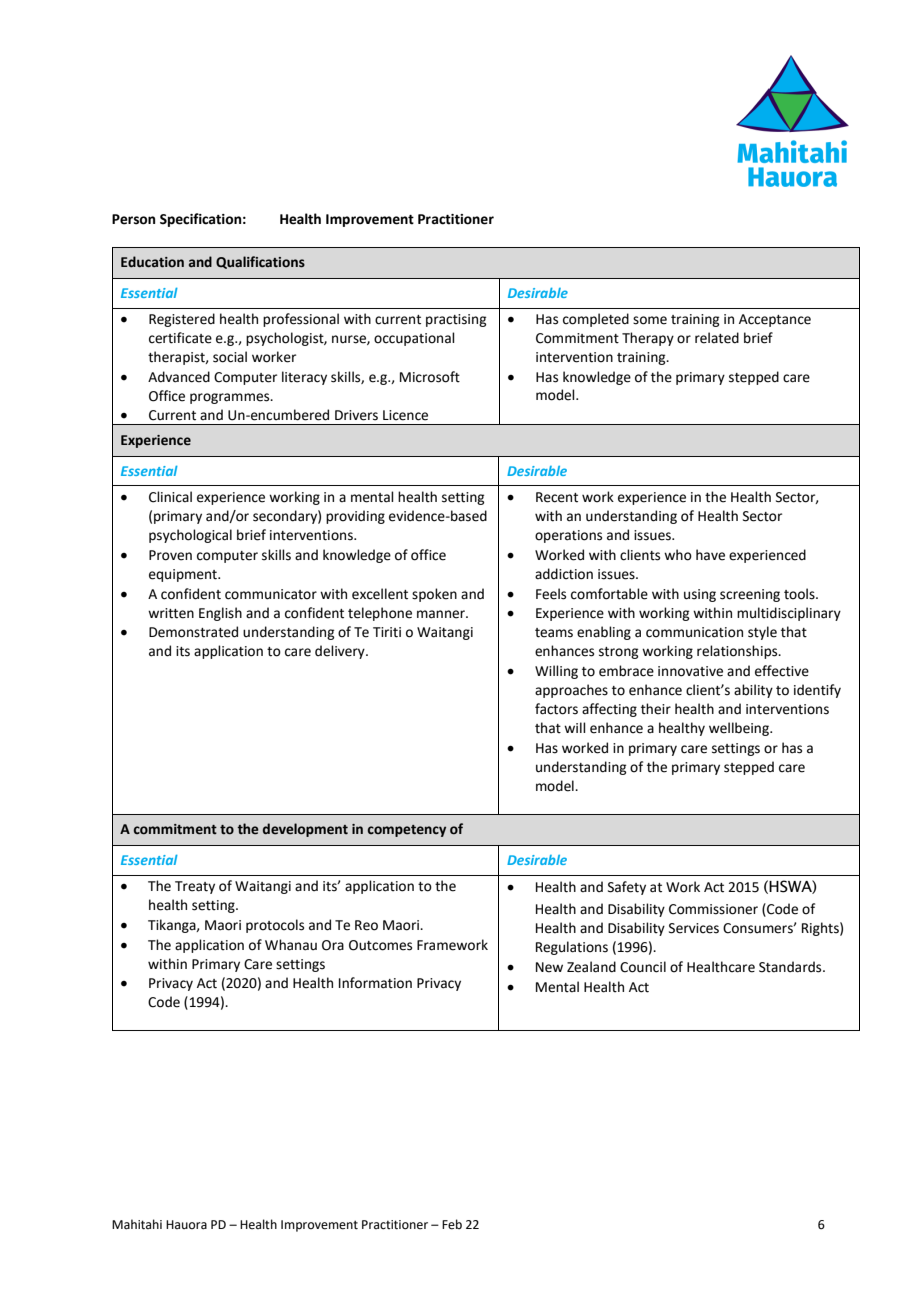 The height and width of the document is (1308, 924). Describe the element at coordinates (791, 967) in the document. I see `Standards` at that location.
